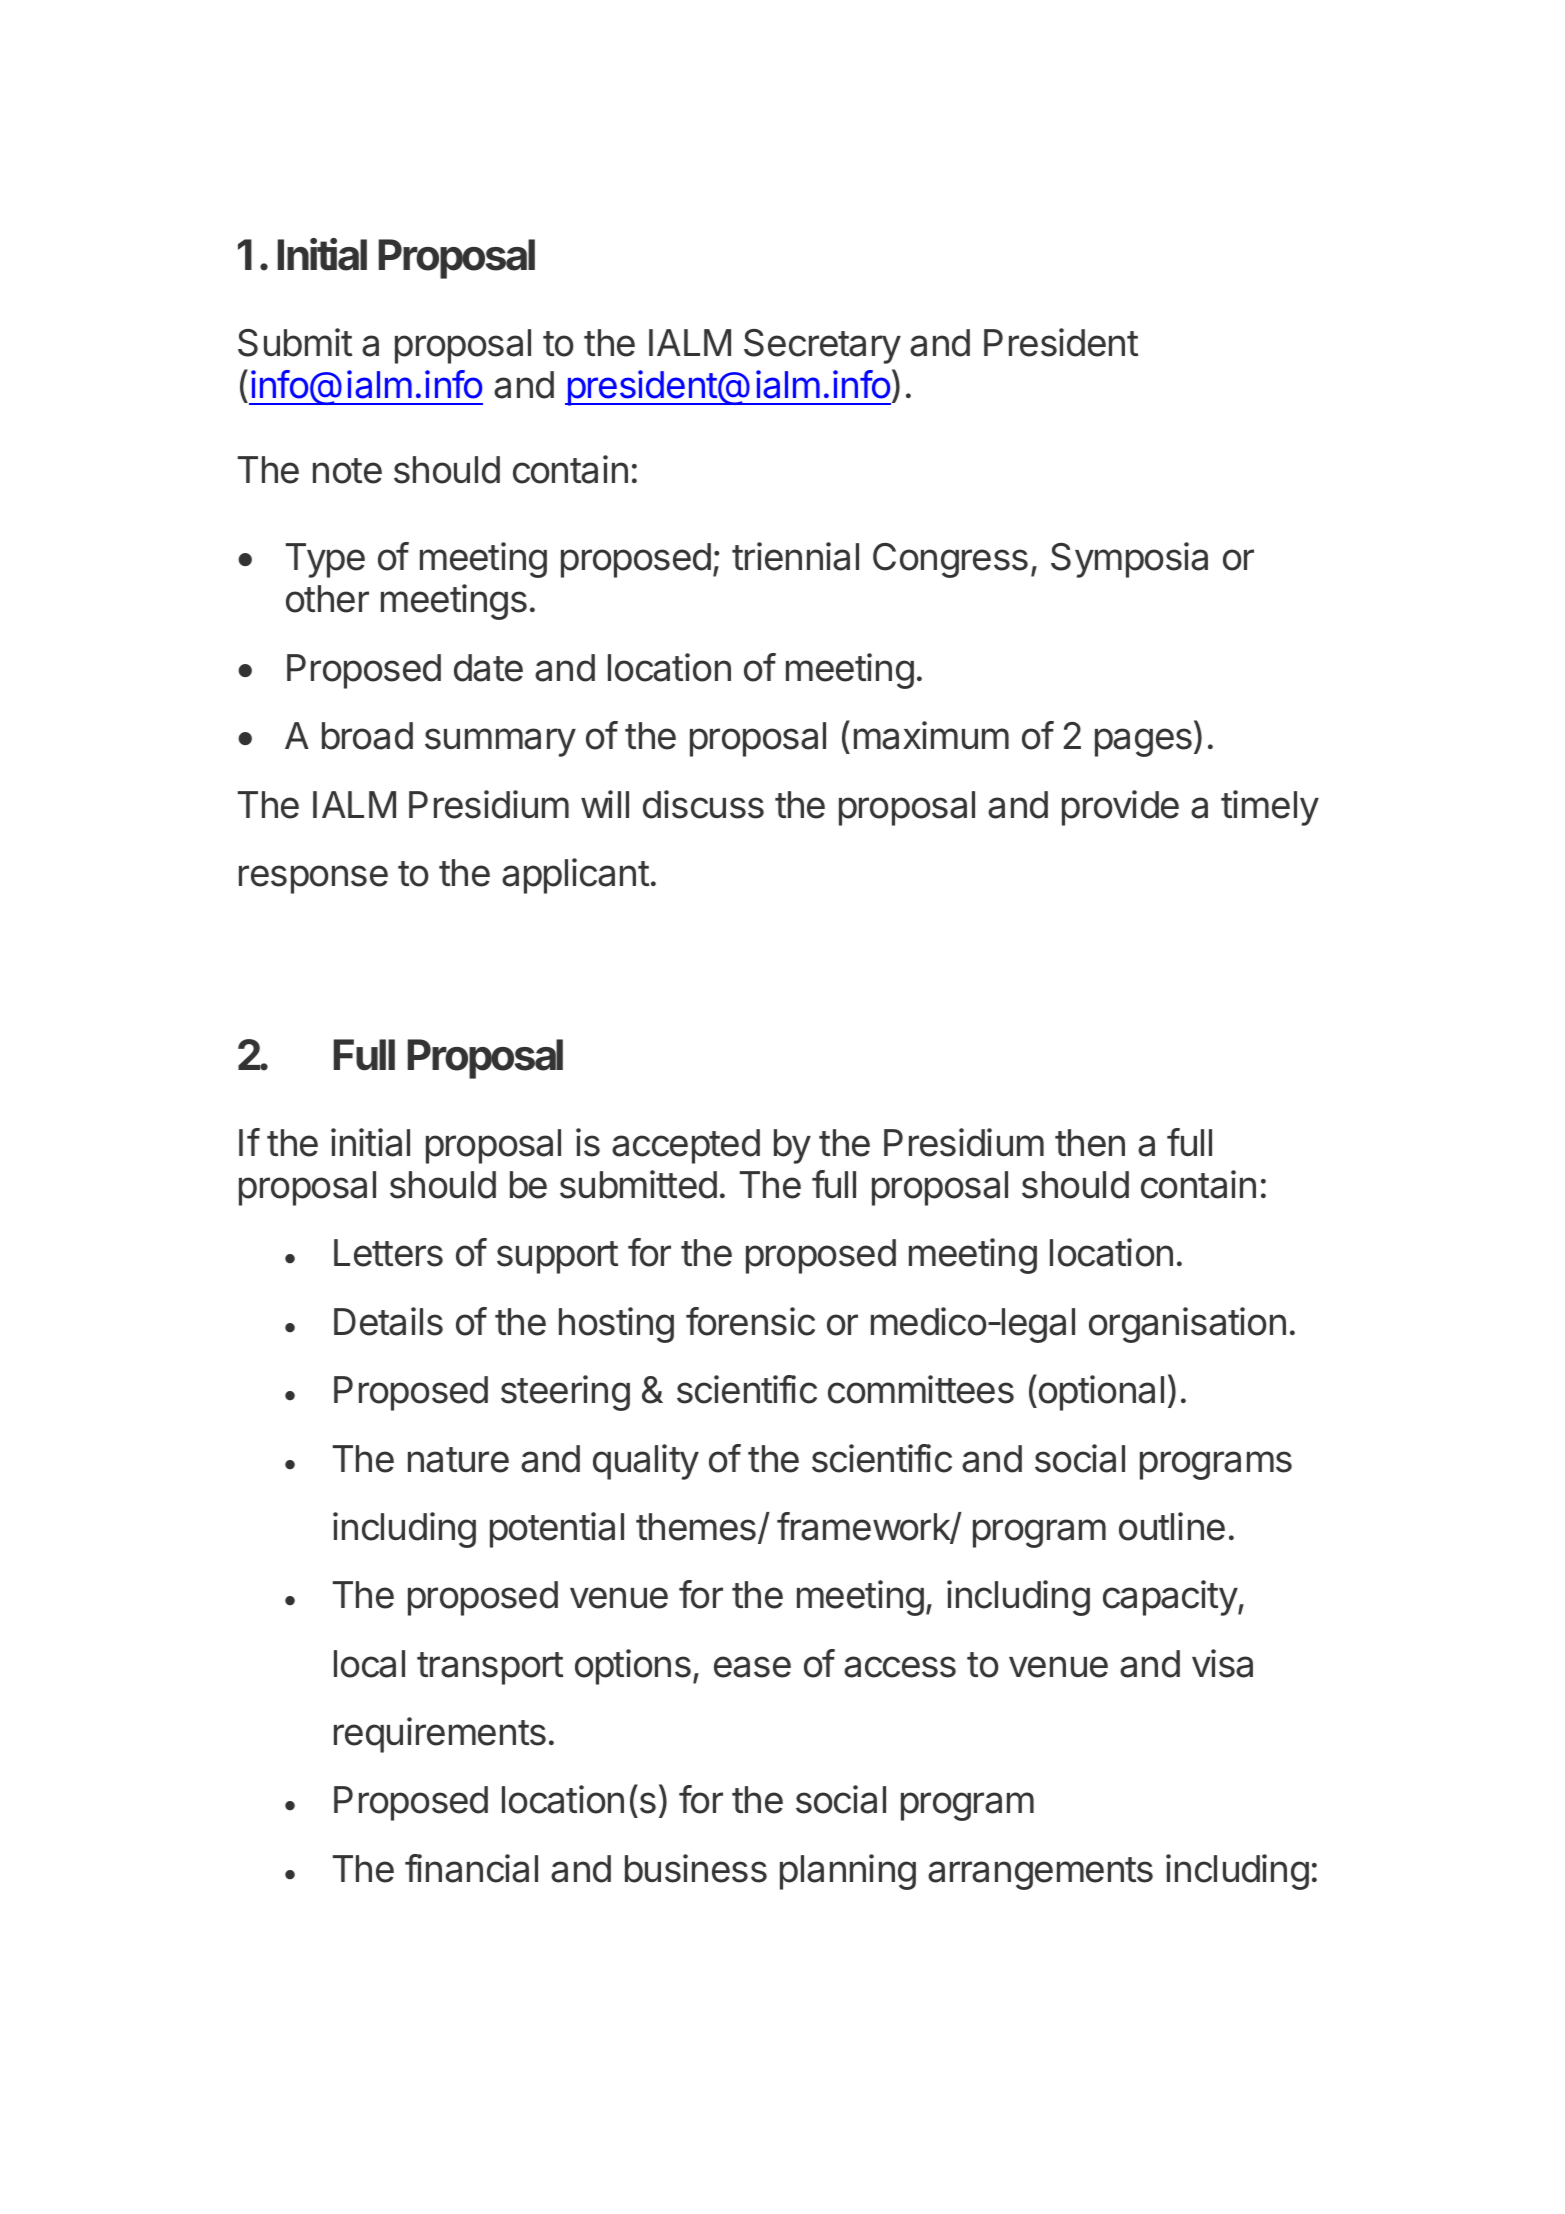  Describe the element at coordinates (471, 1868) in the screenshot. I see `financial` at that location.
